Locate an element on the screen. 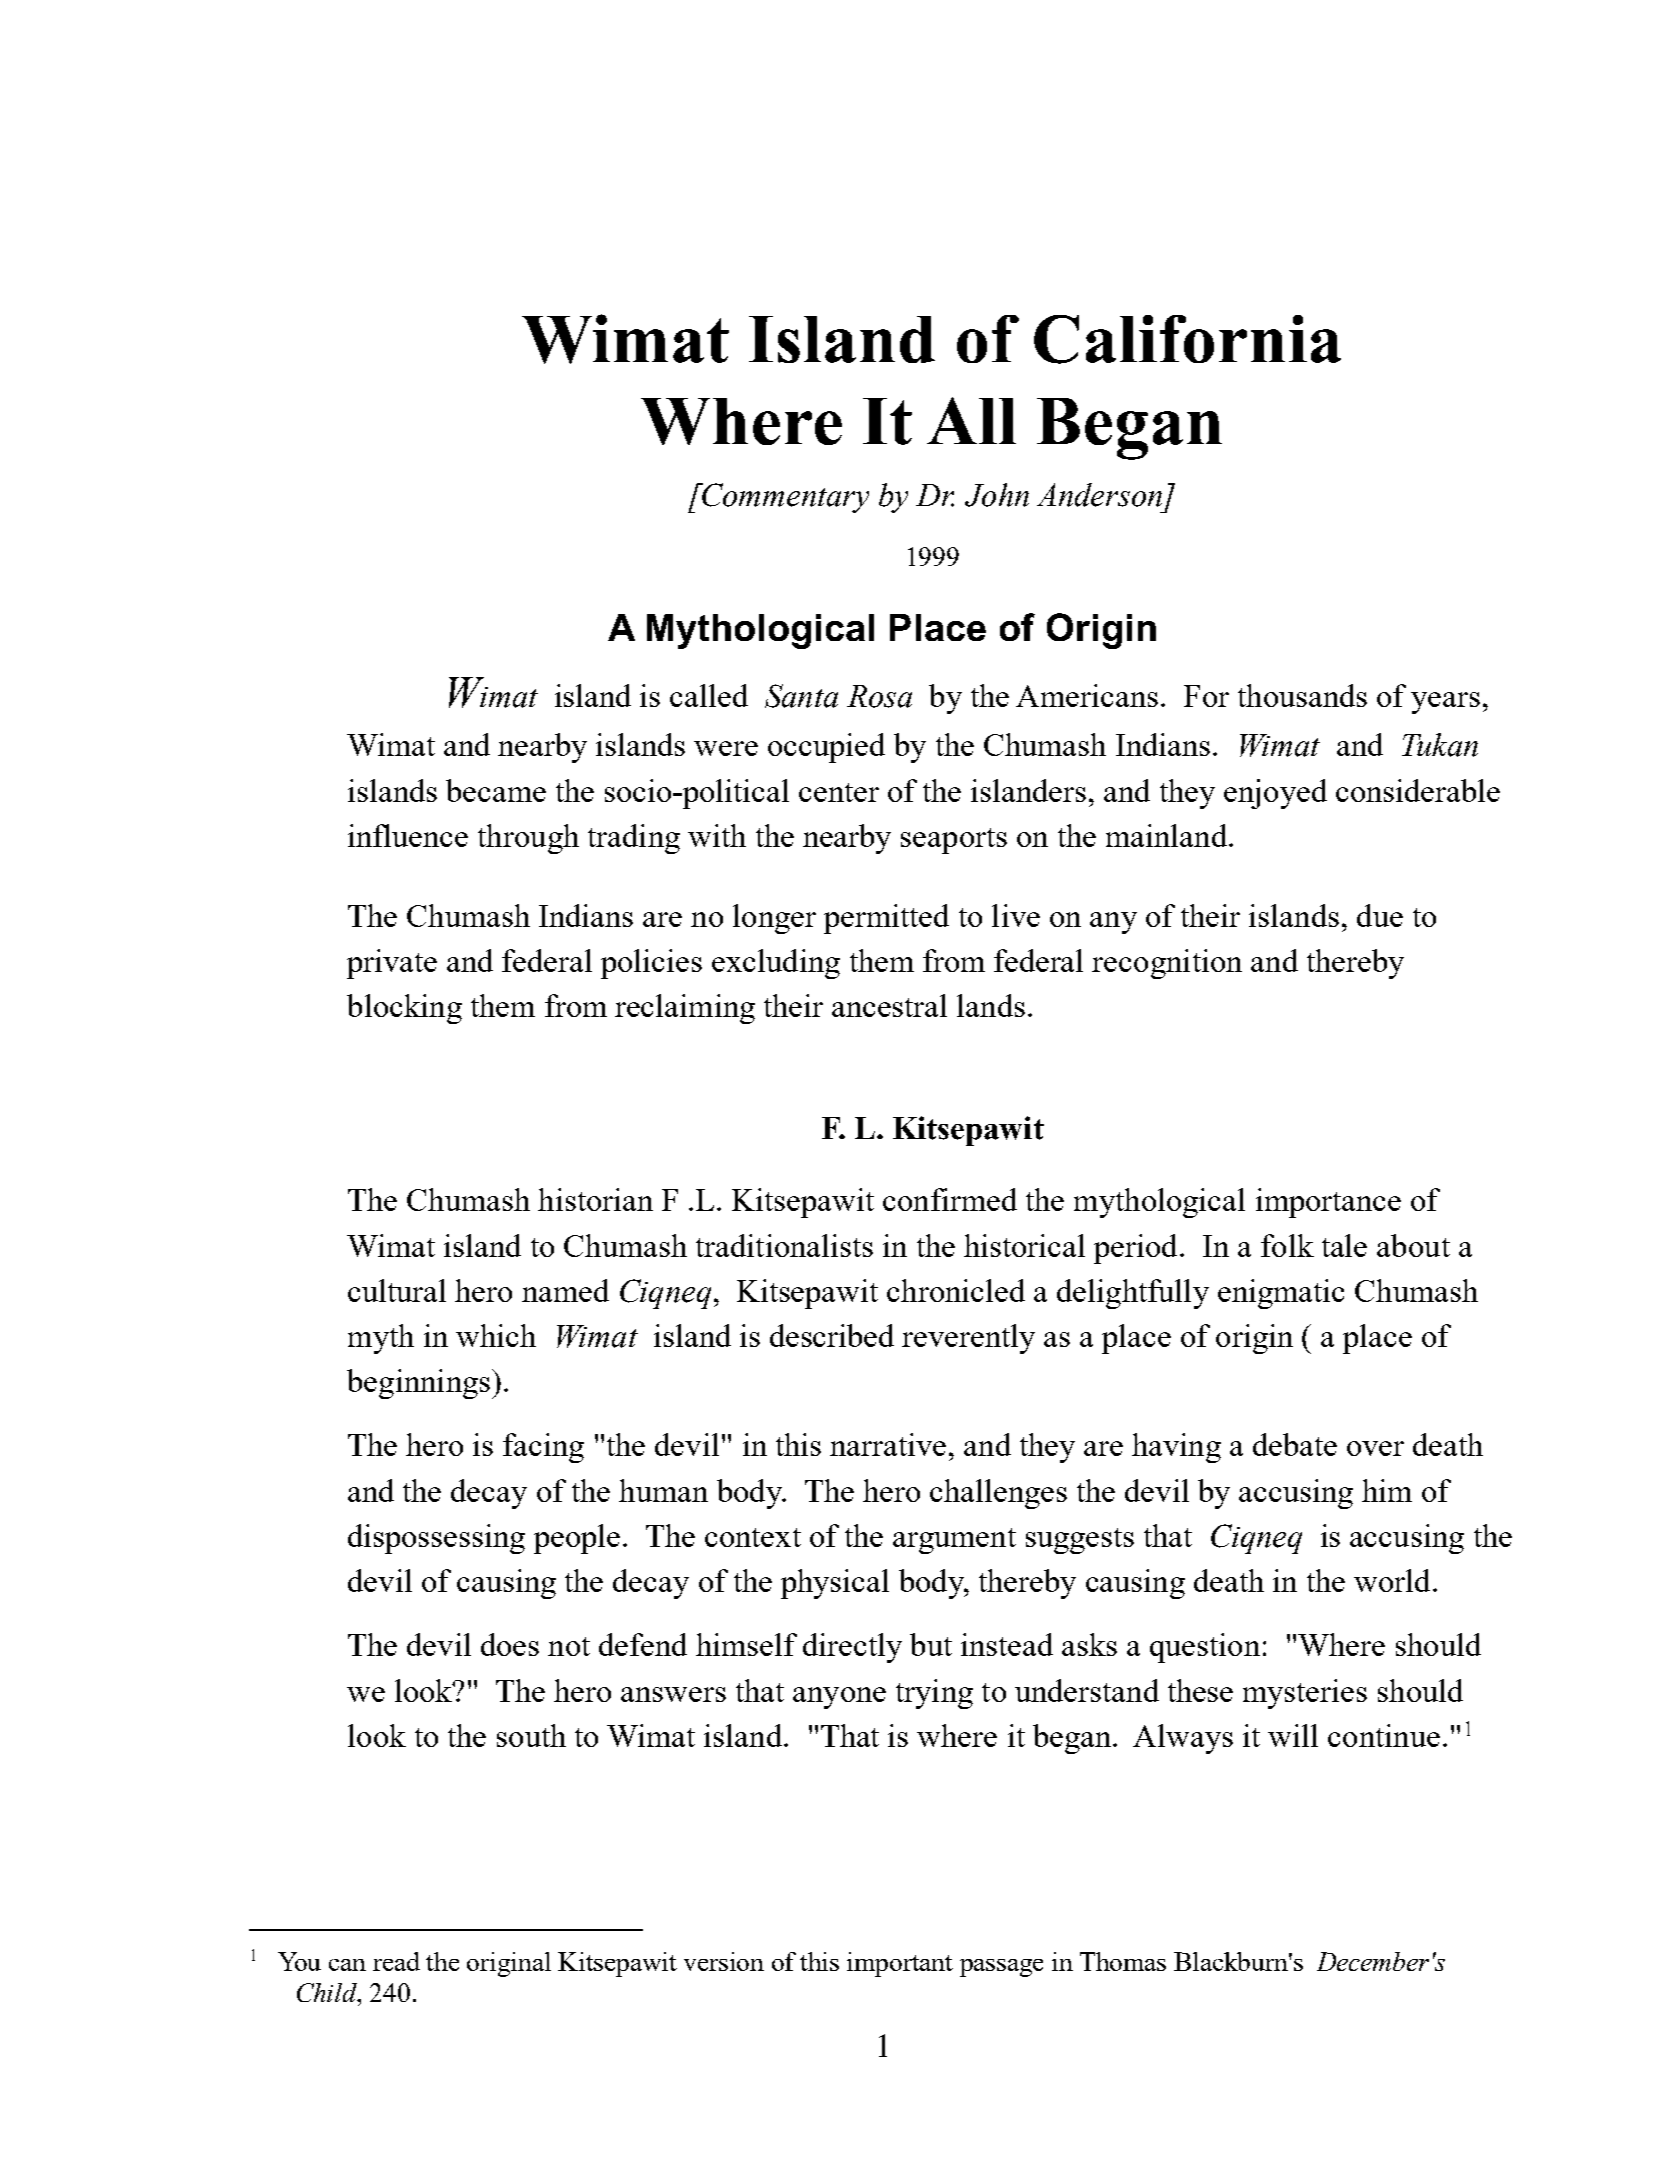  California is located at coordinates (1187, 339).
